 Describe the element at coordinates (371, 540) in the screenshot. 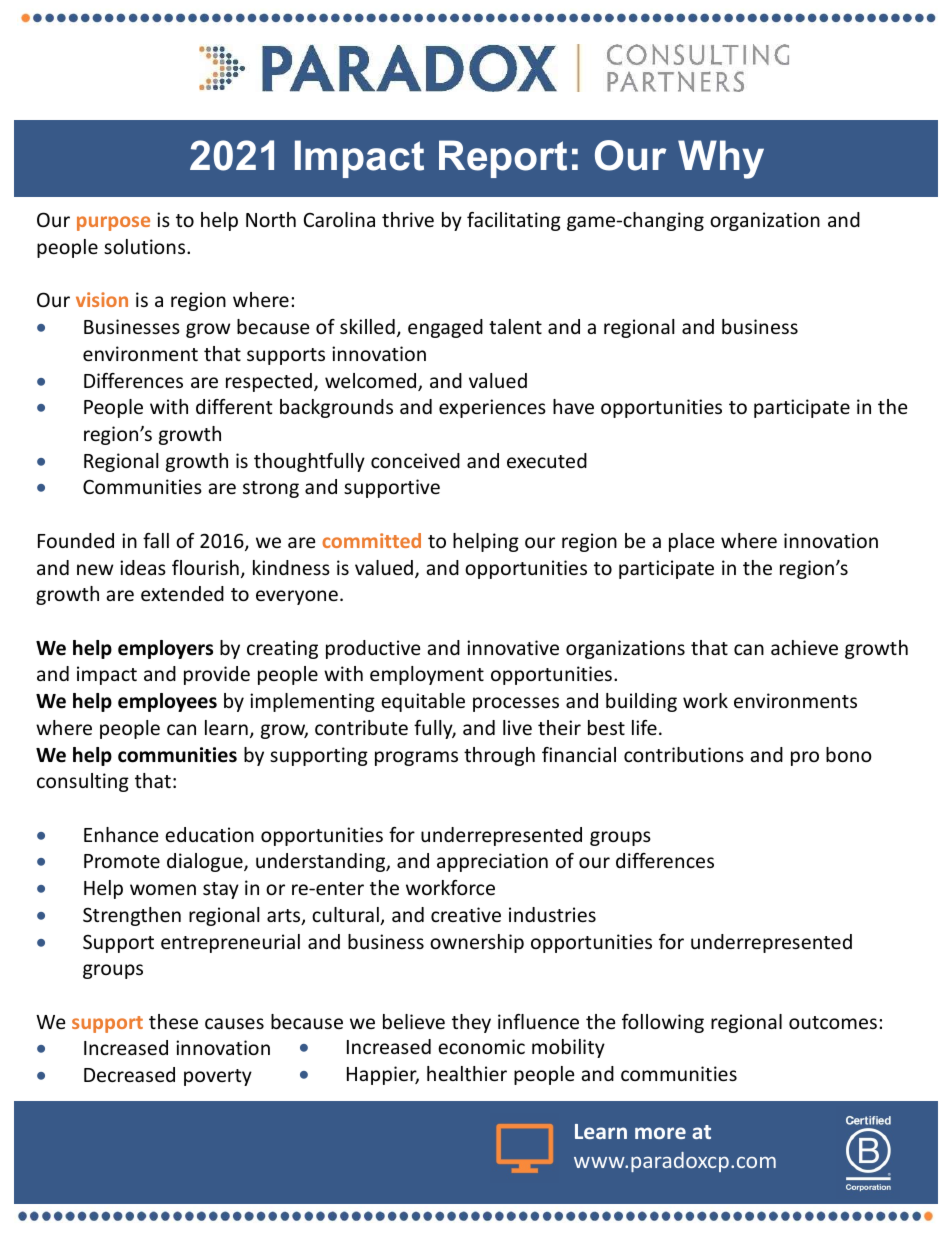

I see `committed` at that location.
